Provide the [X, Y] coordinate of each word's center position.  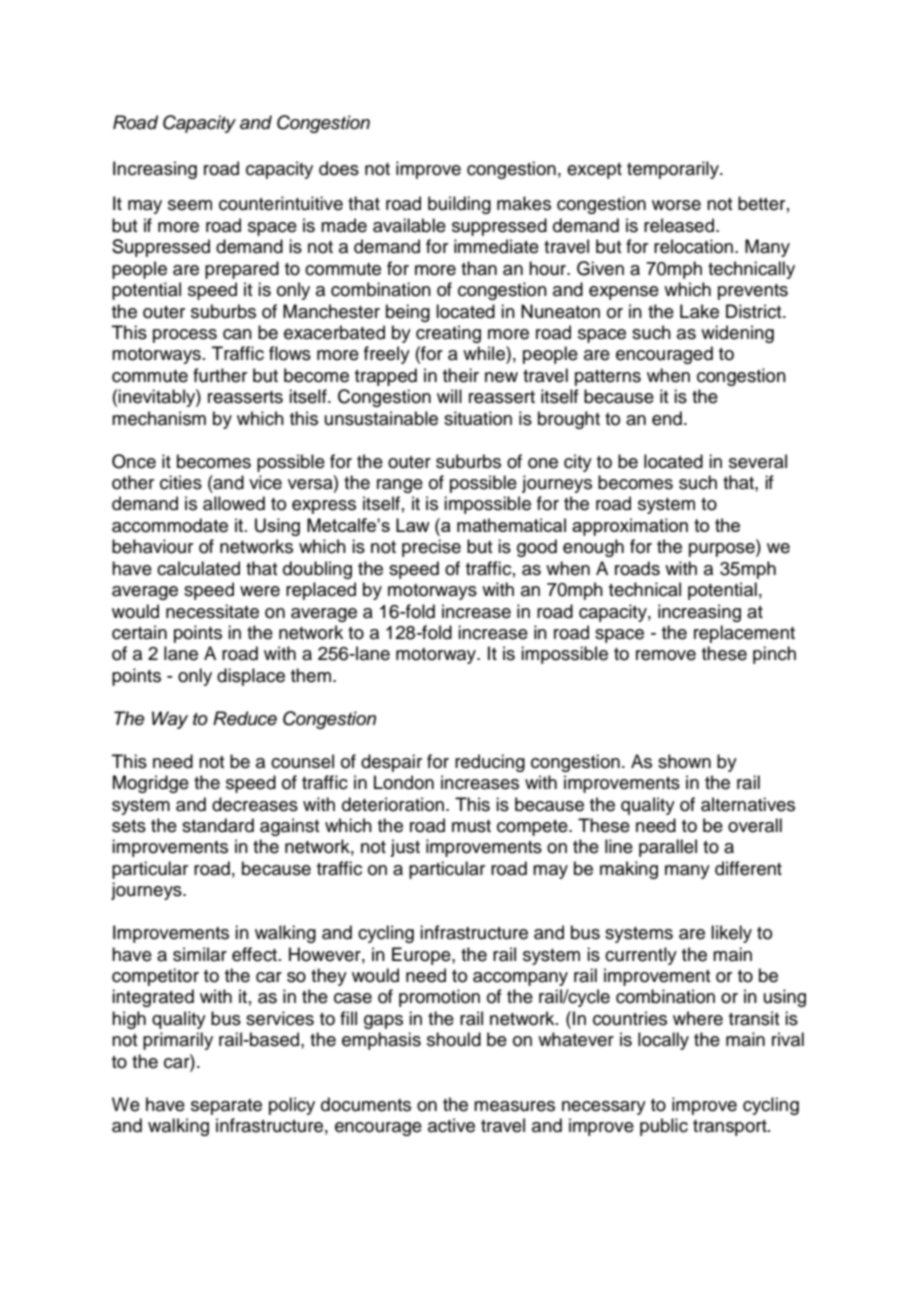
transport [731, 1128]
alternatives [748, 804]
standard [218, 825]
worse [676, 205]
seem [190, 205]
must [471, 826]
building [459, 205]
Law [413, 525]
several [758, 461]
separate [226, 1107]
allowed [234, 503]
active [451, 1125]
